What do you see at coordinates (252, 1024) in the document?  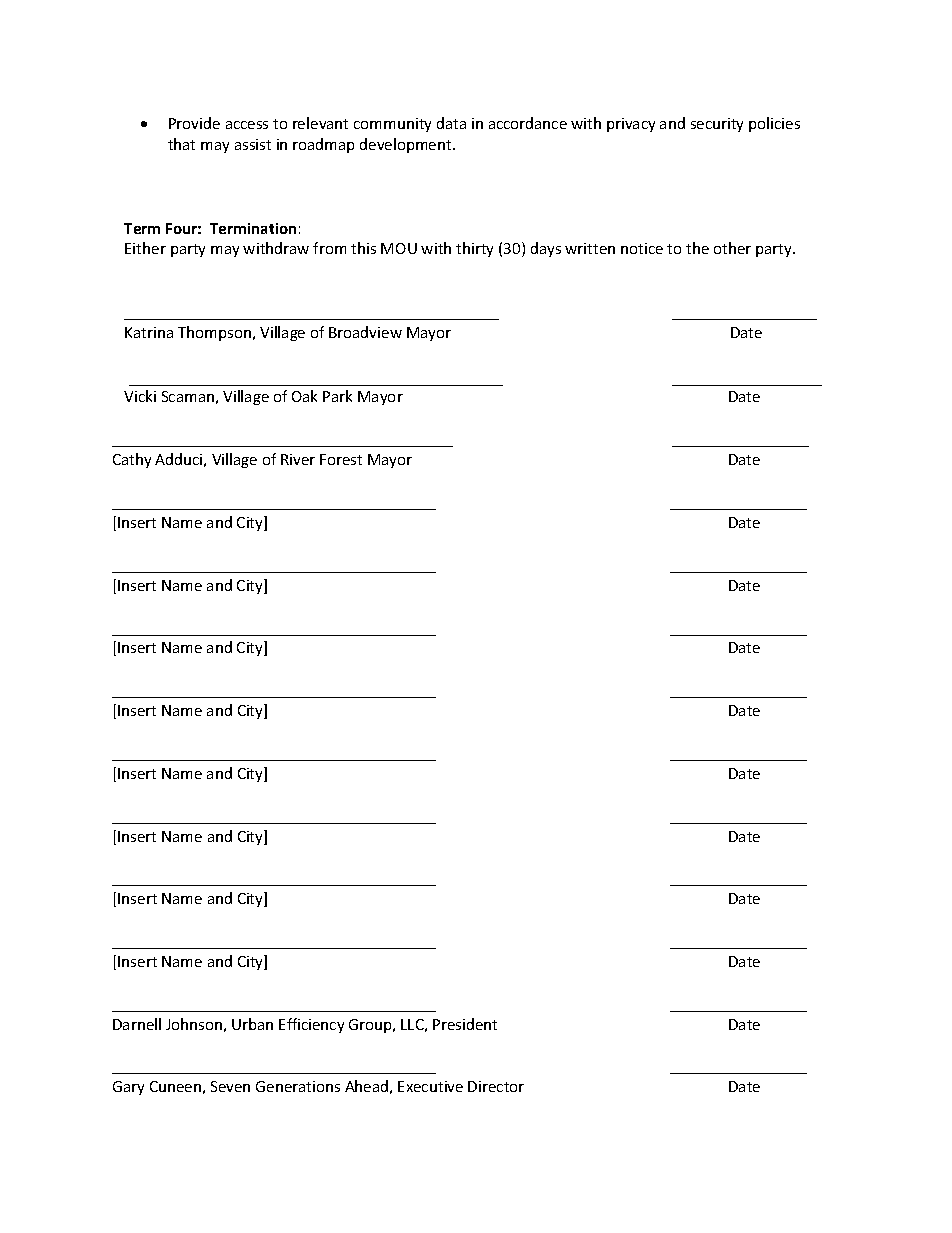 I see `Urban` at bounding box center [252, 1024].
